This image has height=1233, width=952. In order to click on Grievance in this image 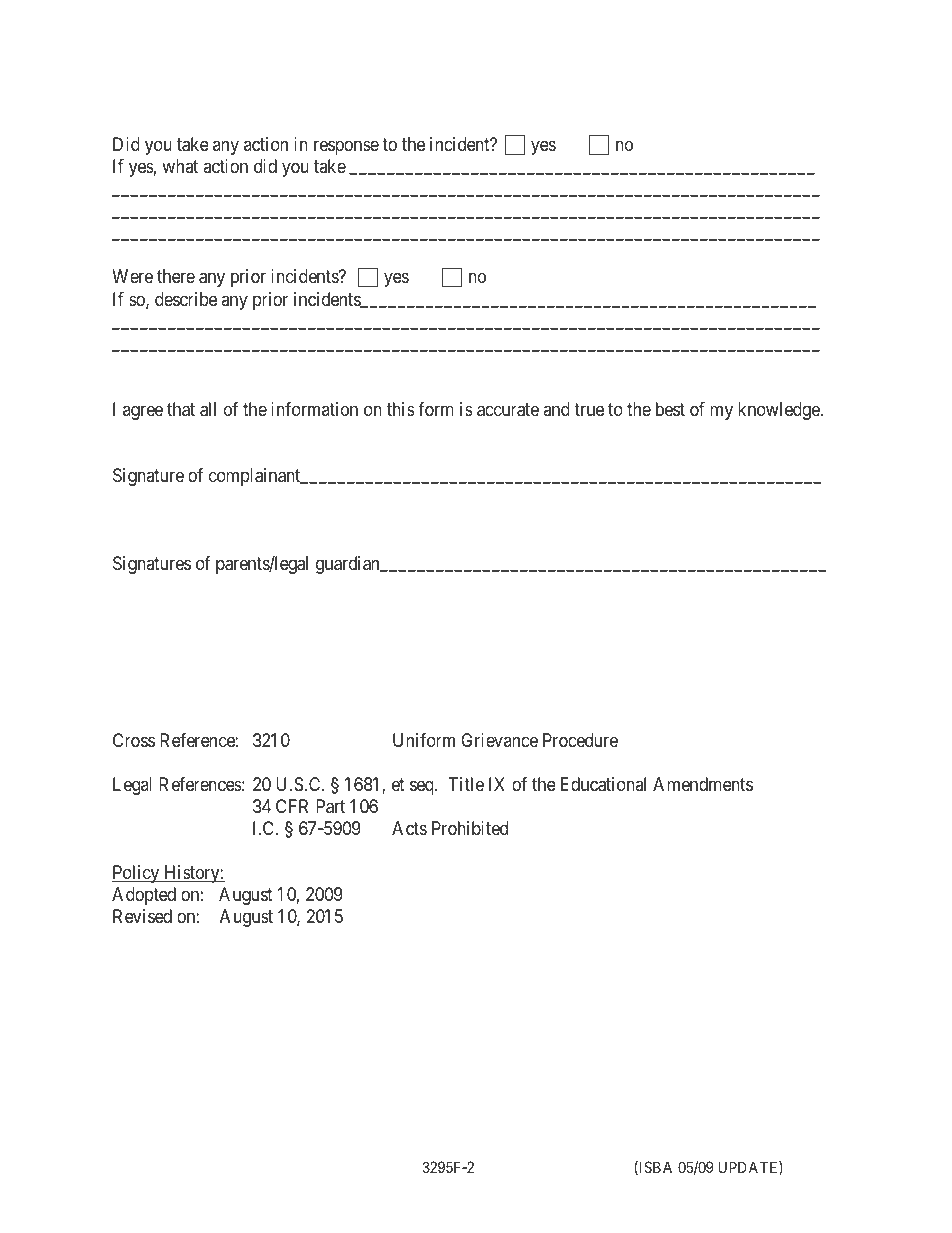, I will do `click(499, 740)`.
